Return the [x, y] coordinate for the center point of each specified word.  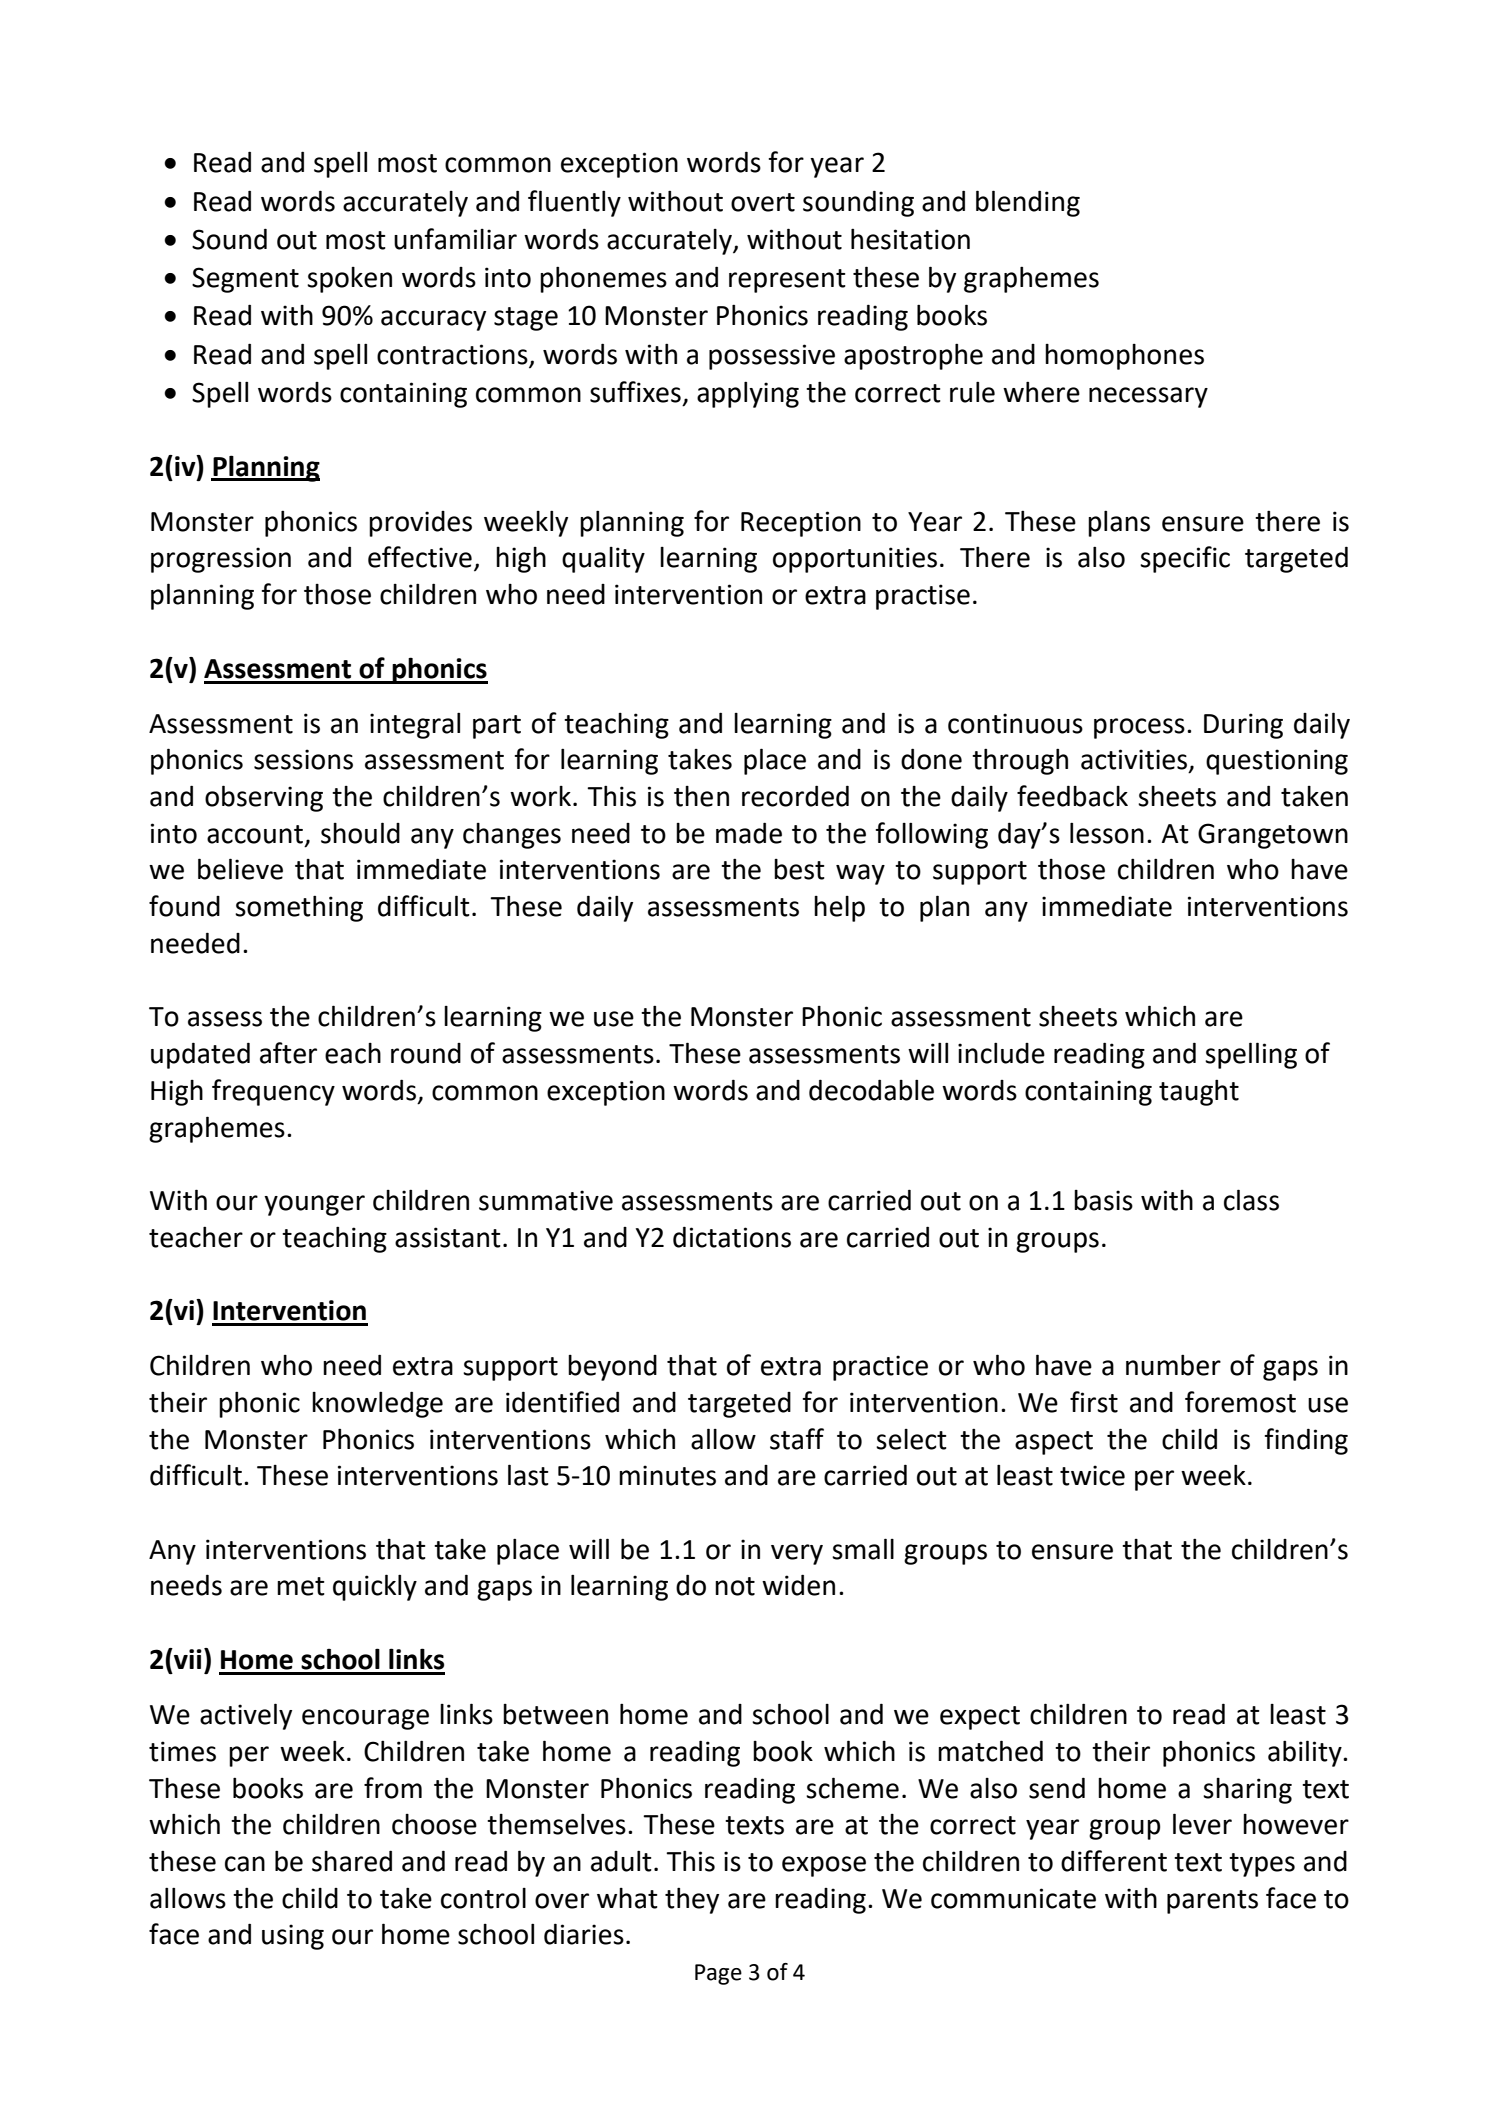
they [692, 1900]
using [293, 1937]
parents [1212, 1902]
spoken [349, 280]
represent [787, 281]
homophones [1124, 357]
